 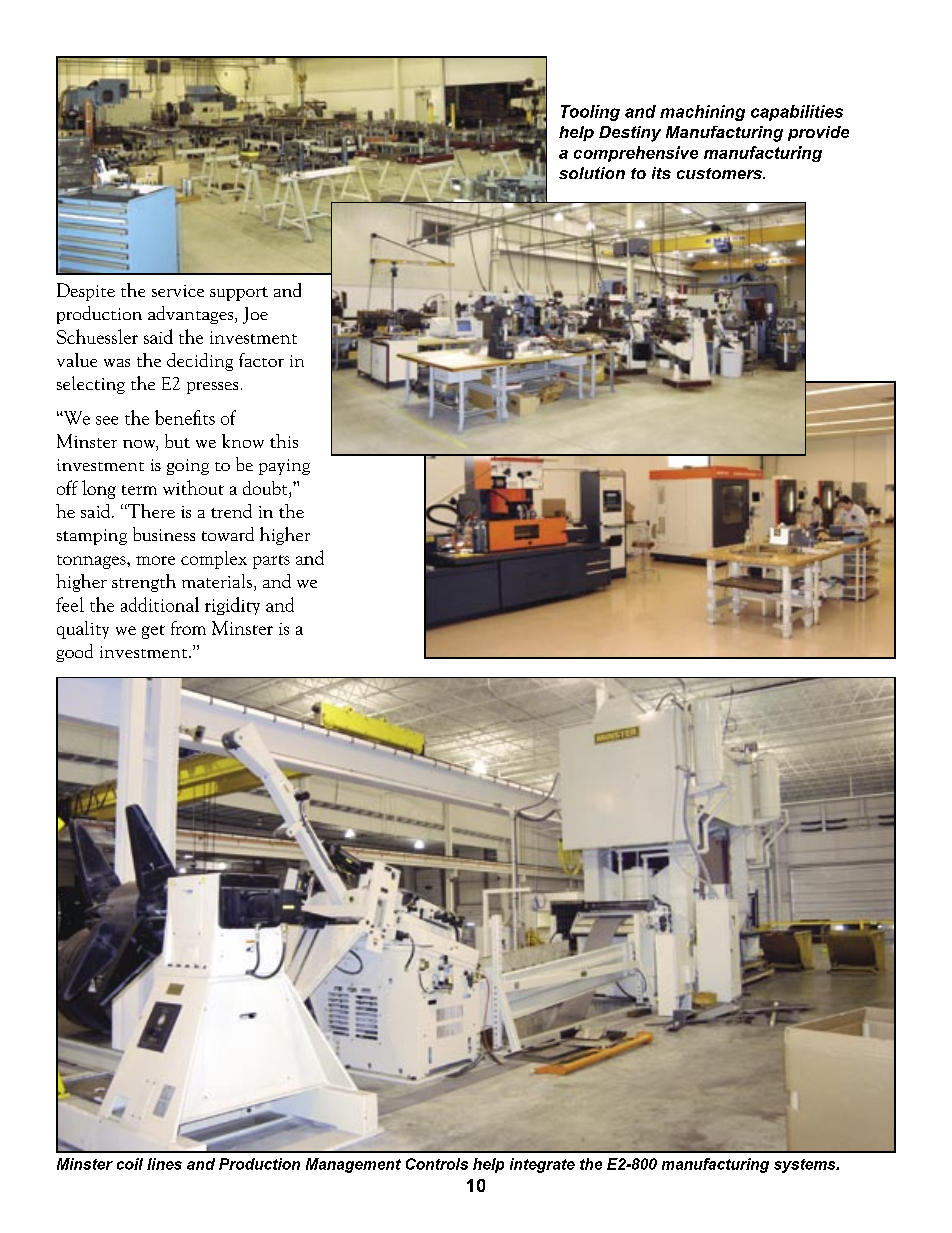 I want to click on good, so click(x=74, y=653).
